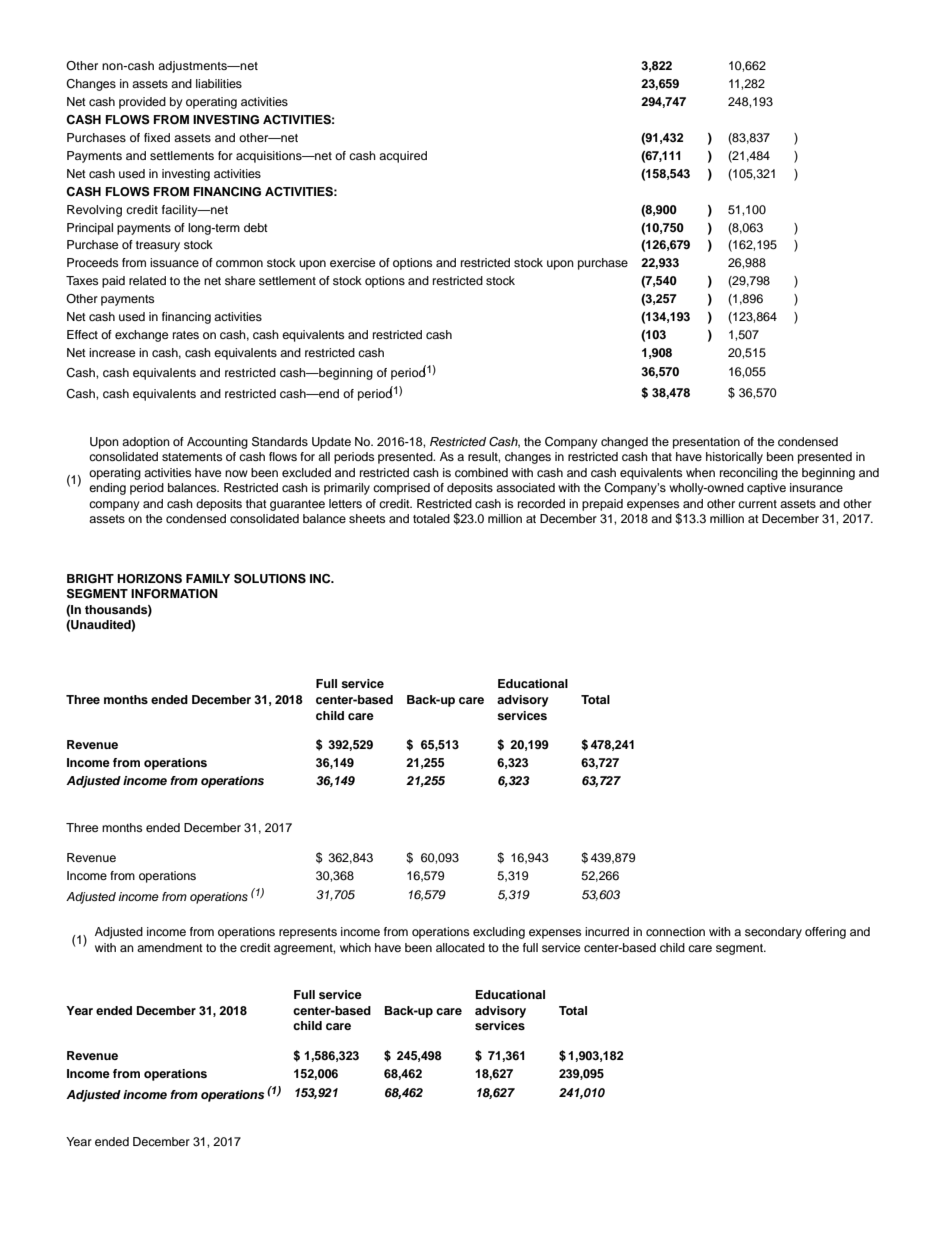 This page has width=952, height=1233. Describe the element at coordinates (773, 933) in the page. I see `secondary` at that location.
